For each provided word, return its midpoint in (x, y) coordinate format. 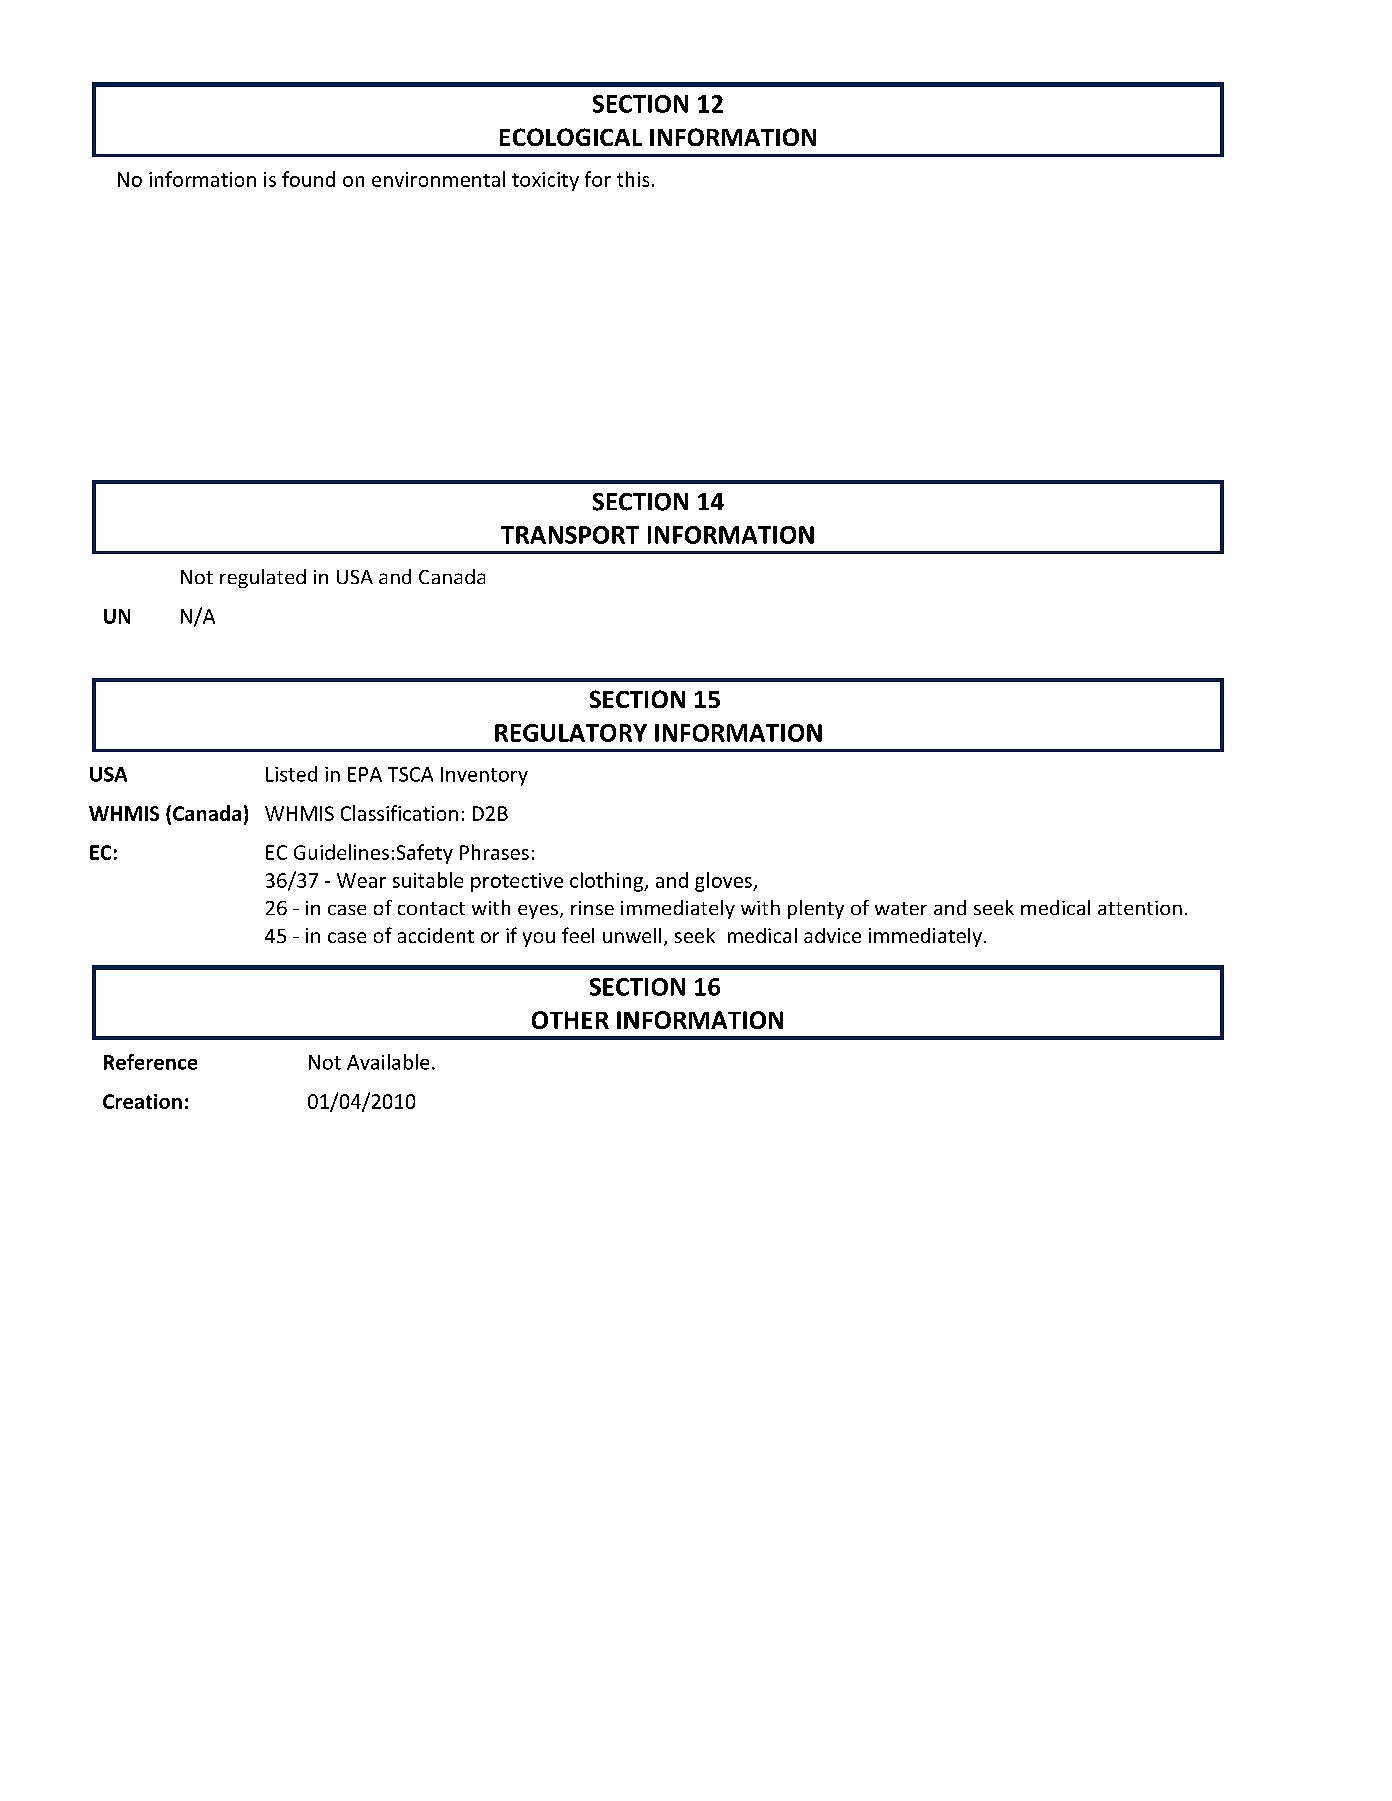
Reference (150, 1062)
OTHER (570, 1020)
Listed (291, 774)
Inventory (484, 776)
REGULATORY (571, 733)
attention (1140, 908)
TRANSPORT (570, 535)
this (633, 179)
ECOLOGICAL (571, 137)
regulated (263, 578)
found (308, 179)
